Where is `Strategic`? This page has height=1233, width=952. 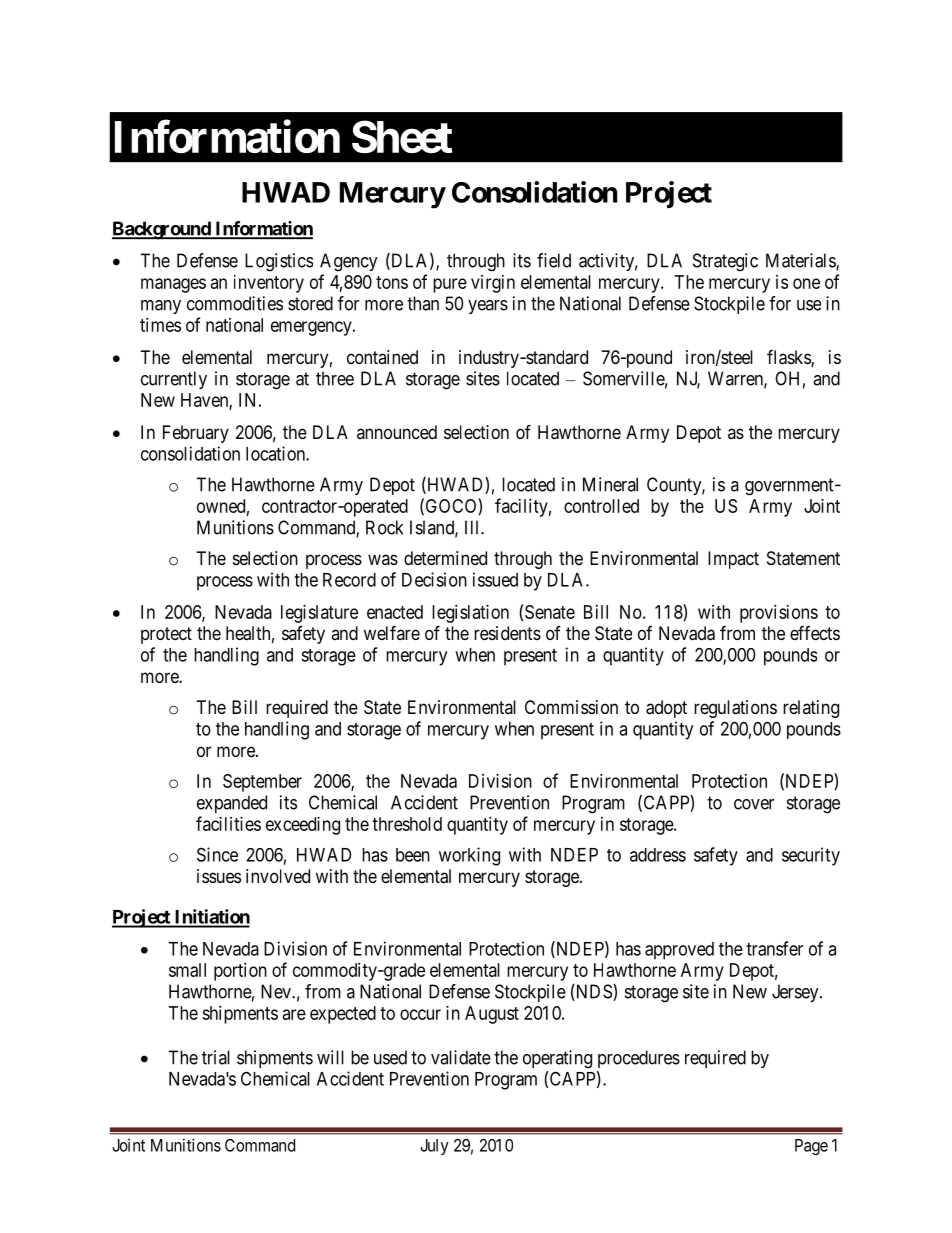 Strategic is located at coordinates (725, 262).
